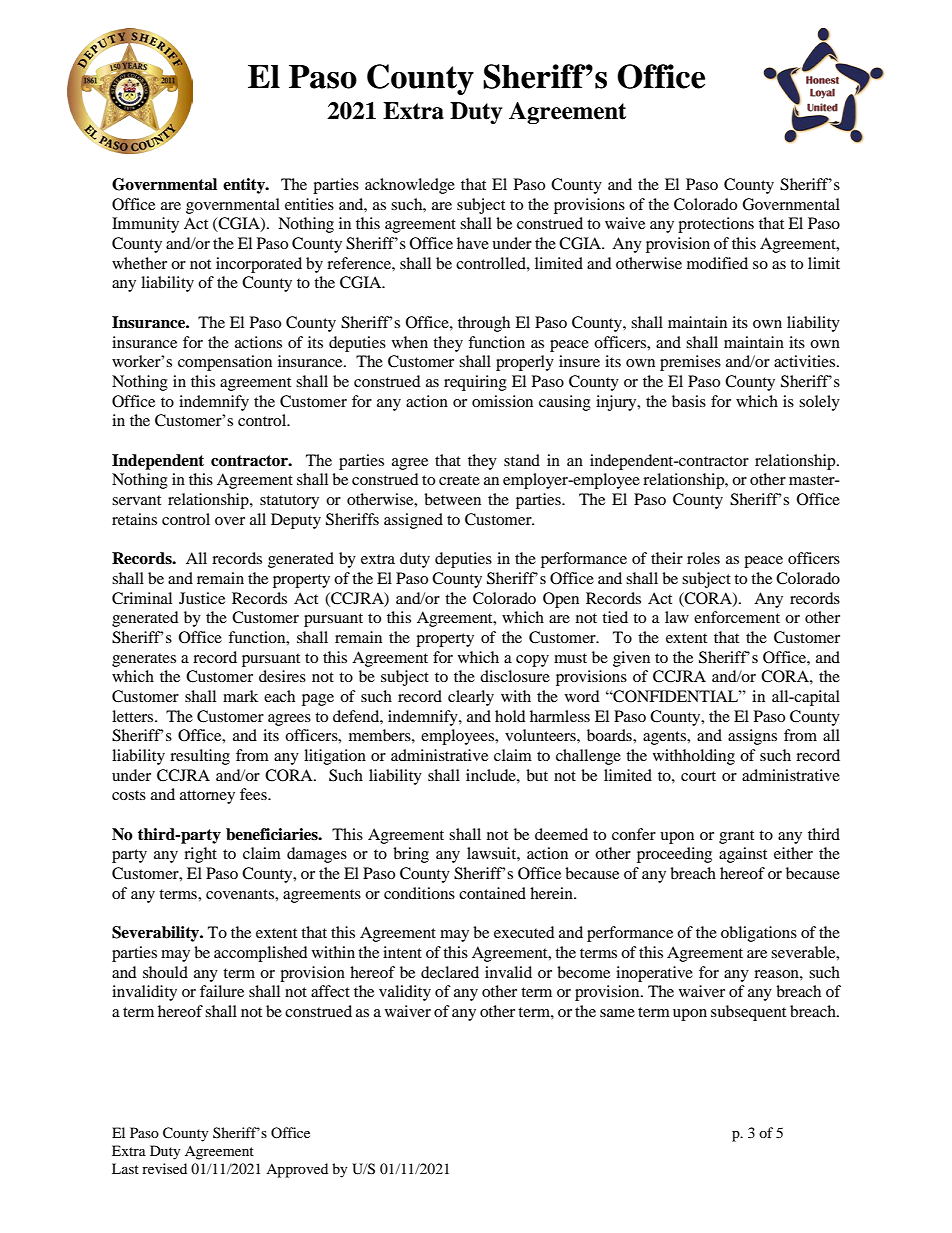 The image size is (952, 1233). What do you see at coordinates (737, 617) in the image?
I see `enforcement` at bounding box center [737, 617].
